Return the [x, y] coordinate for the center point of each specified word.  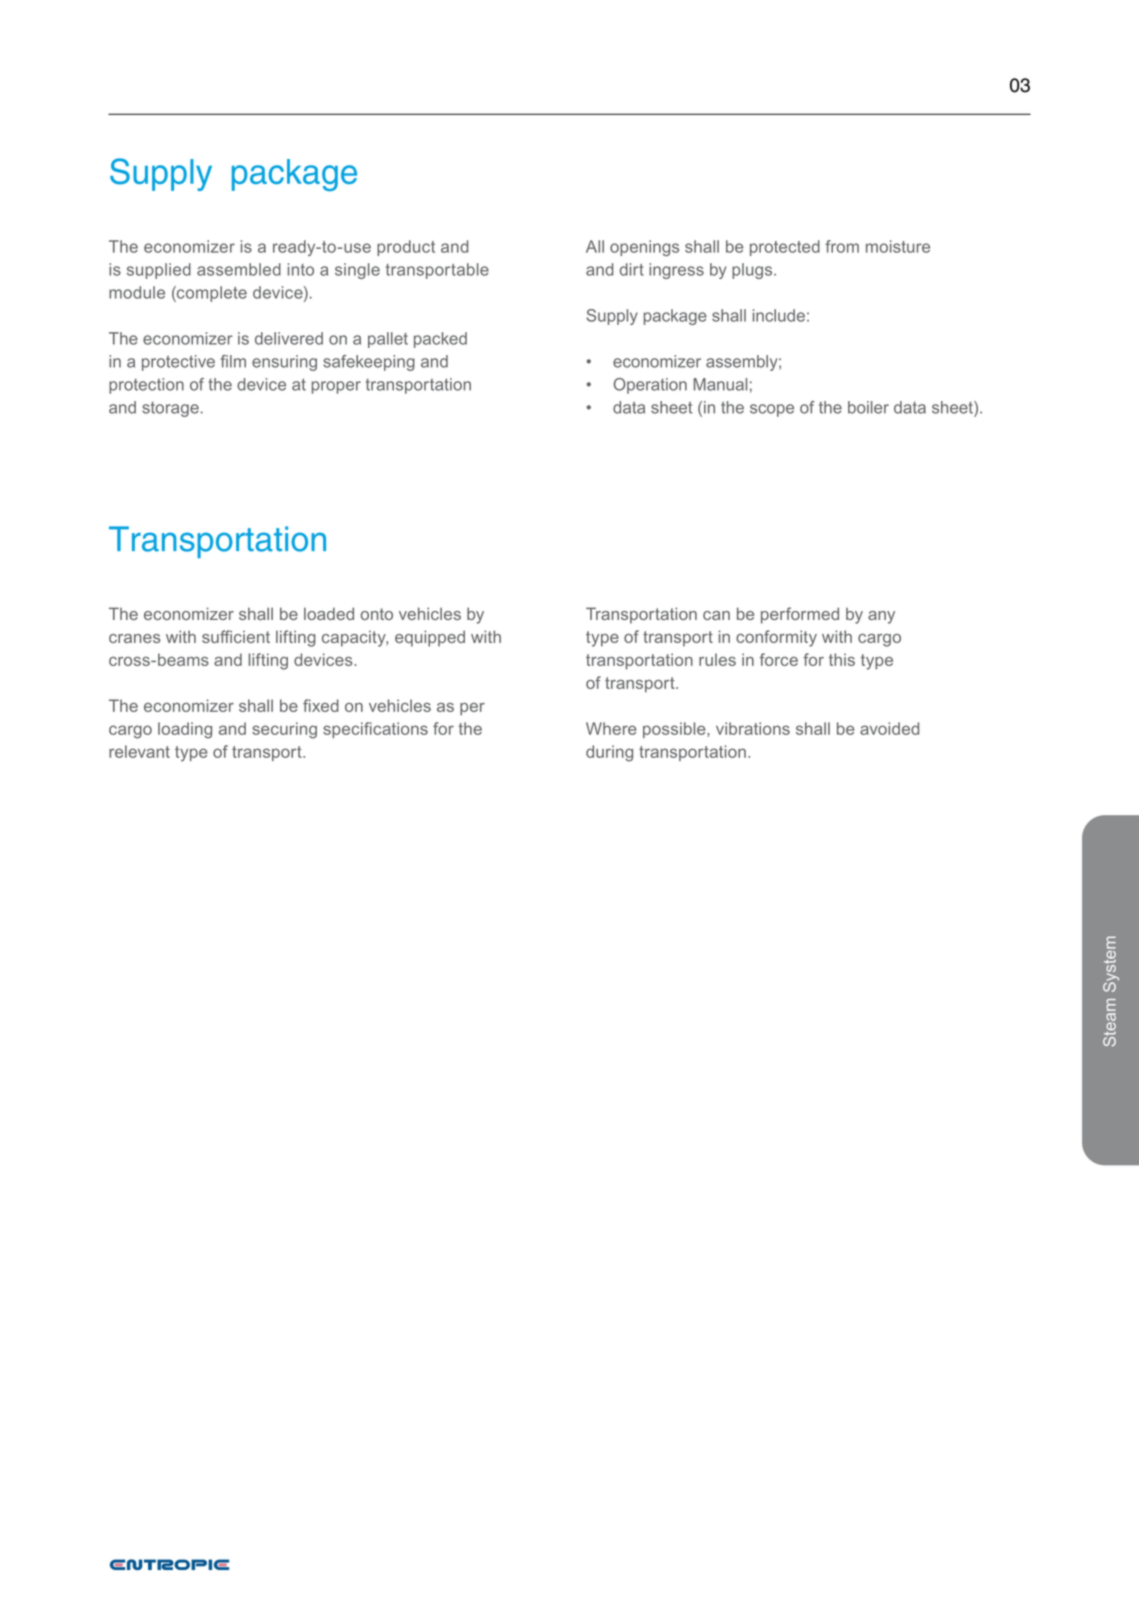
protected [785, 248]
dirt [632, 269]
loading [185, 730]
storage [170, 409]
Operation [650, 386]
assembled [239, 269]
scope [772, 410]
